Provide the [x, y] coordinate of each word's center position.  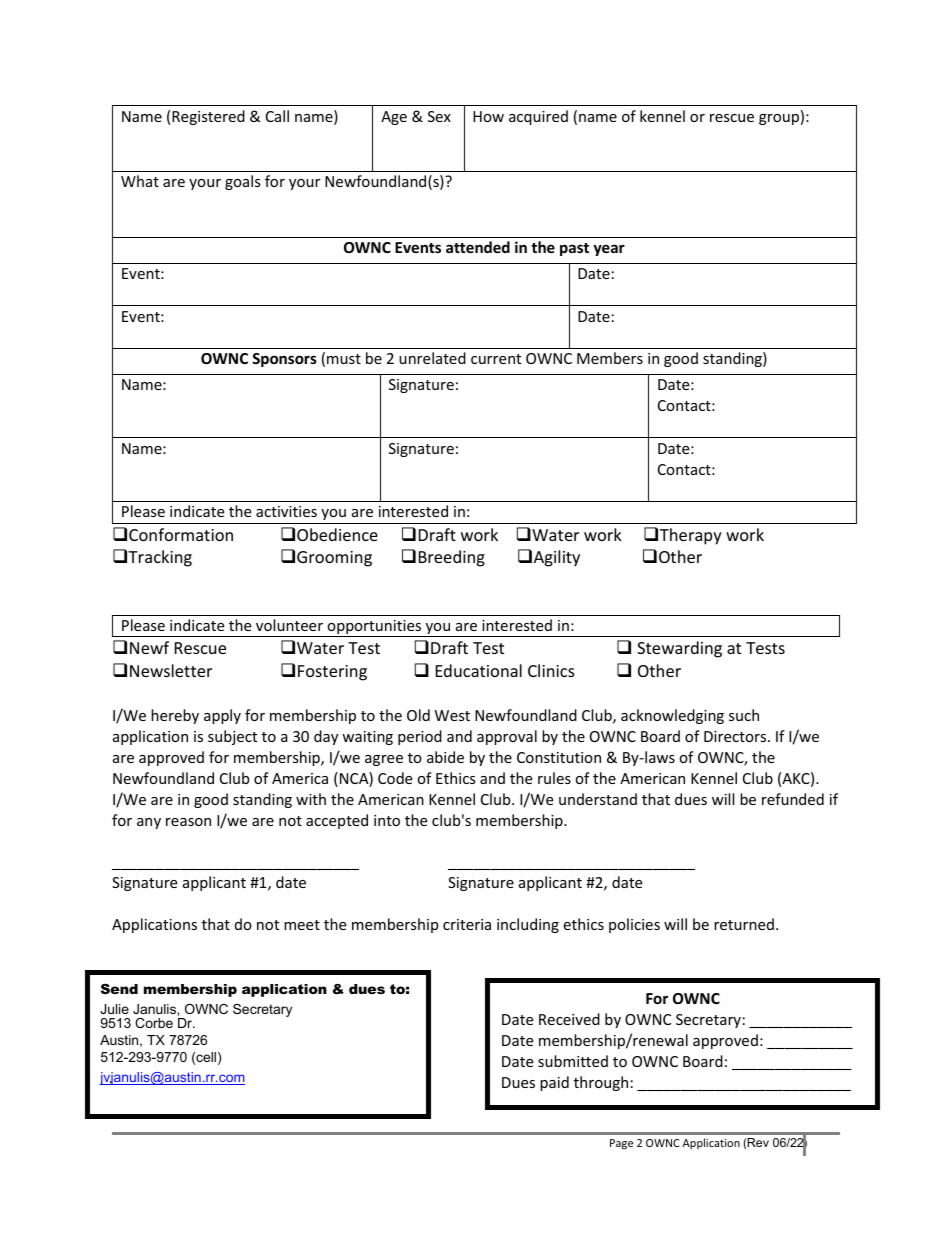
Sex [439, 116]
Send [119, 989]
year [609, 250]
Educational [479, 670]
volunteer [289, 625]
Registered [208, 117]
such [744, 715]
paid [554, 1083]
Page [621, 1144]
